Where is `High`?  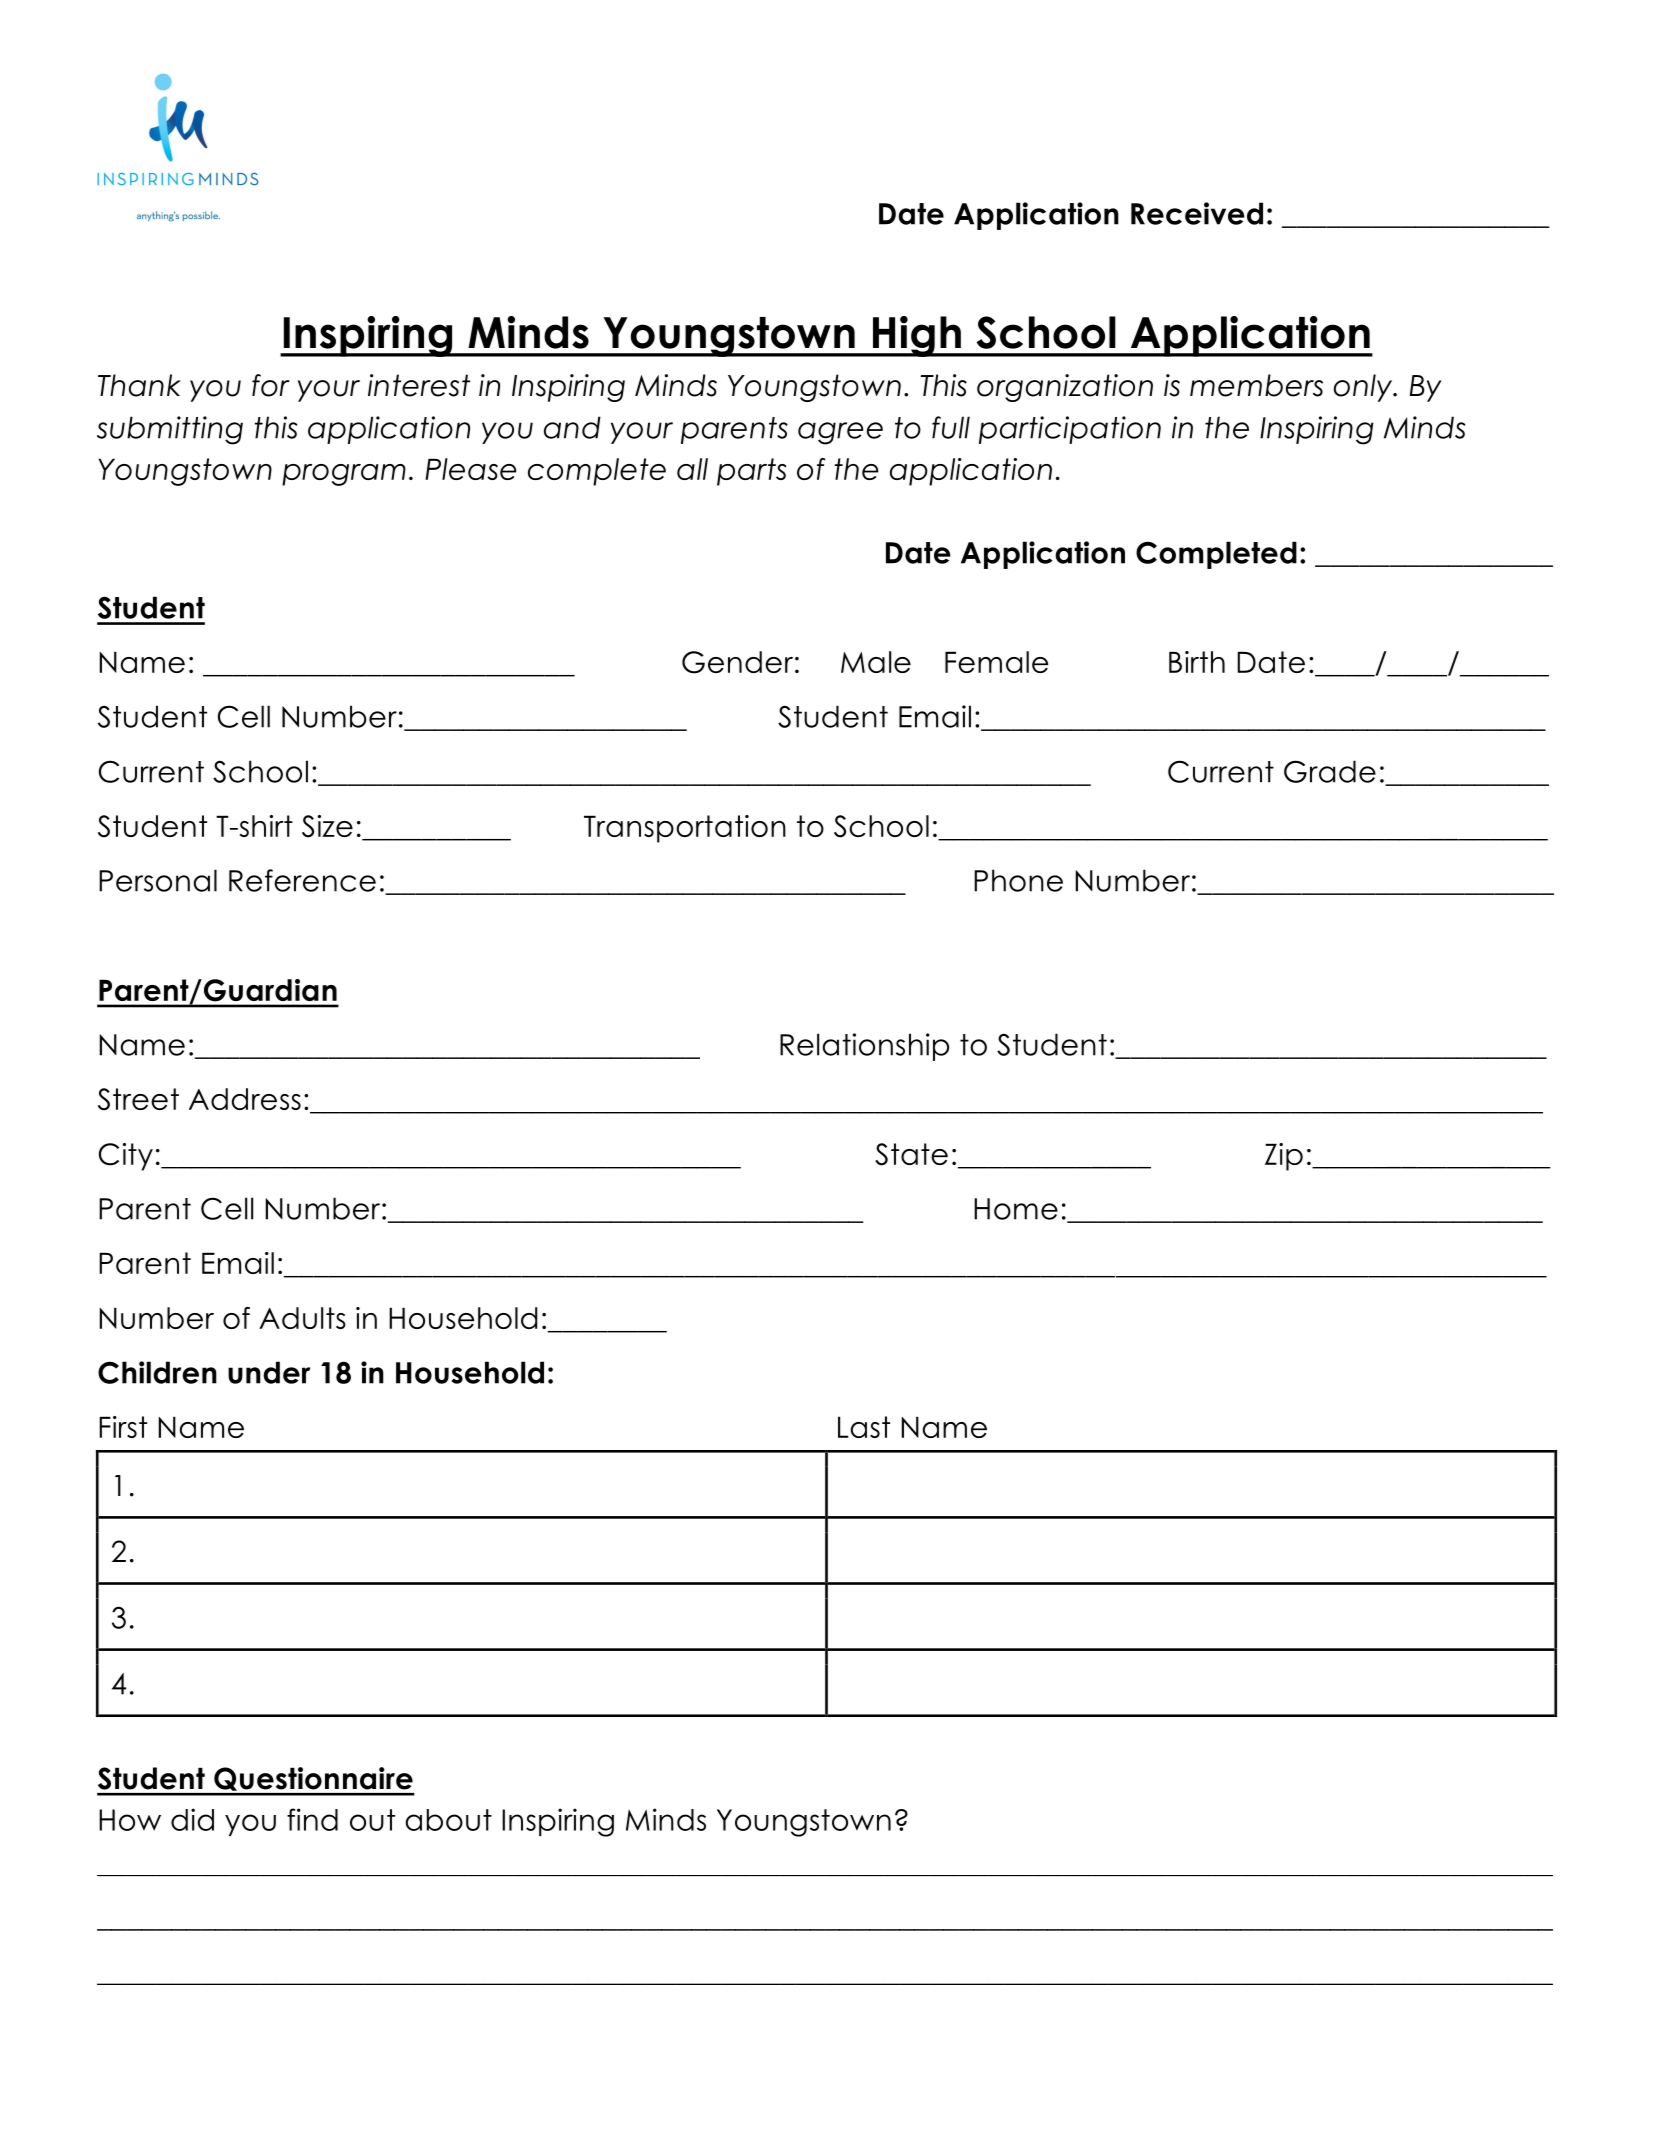
High is located at coordinates (916, 336).
